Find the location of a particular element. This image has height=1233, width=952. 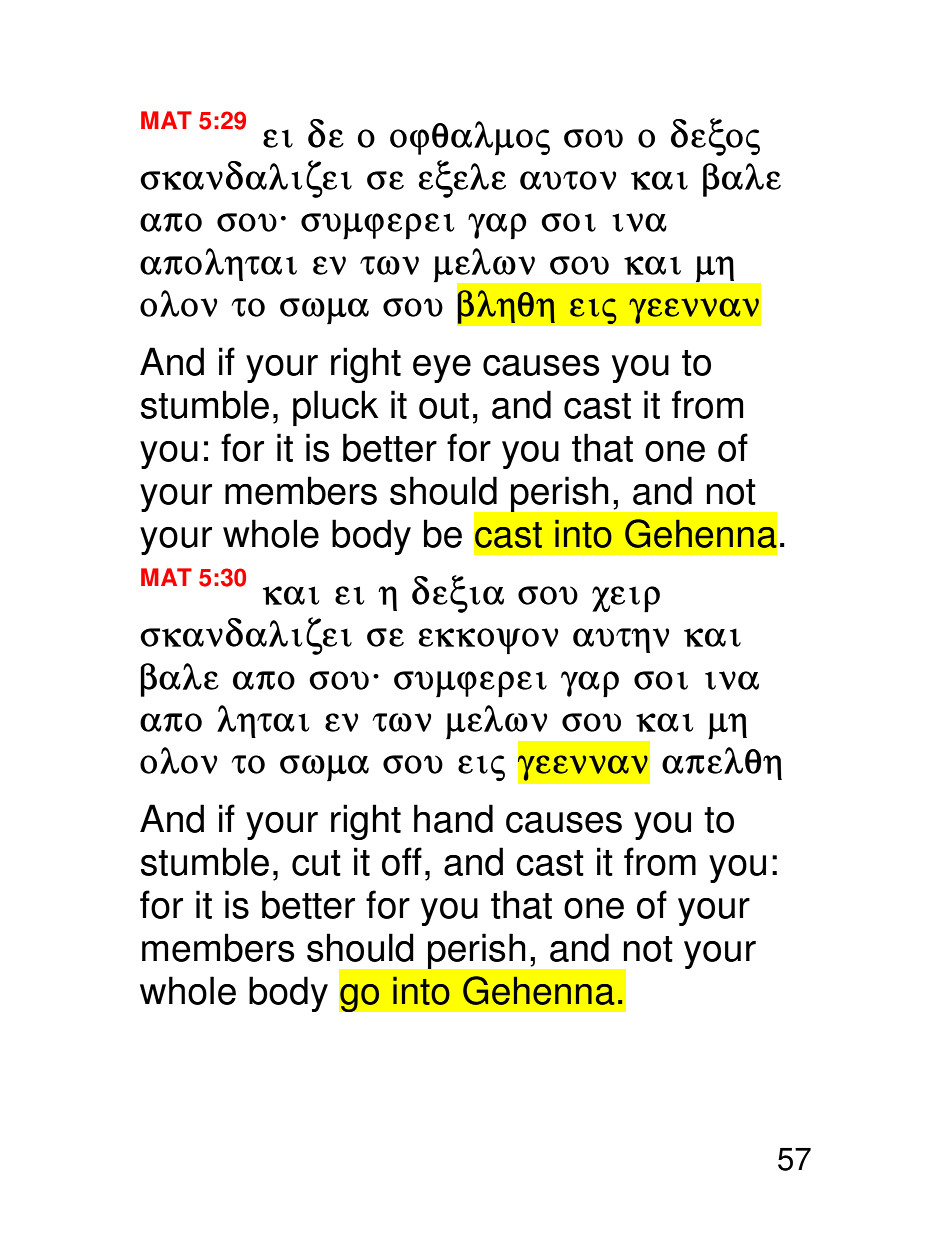

pluck is located at coordinates (336, 408).
